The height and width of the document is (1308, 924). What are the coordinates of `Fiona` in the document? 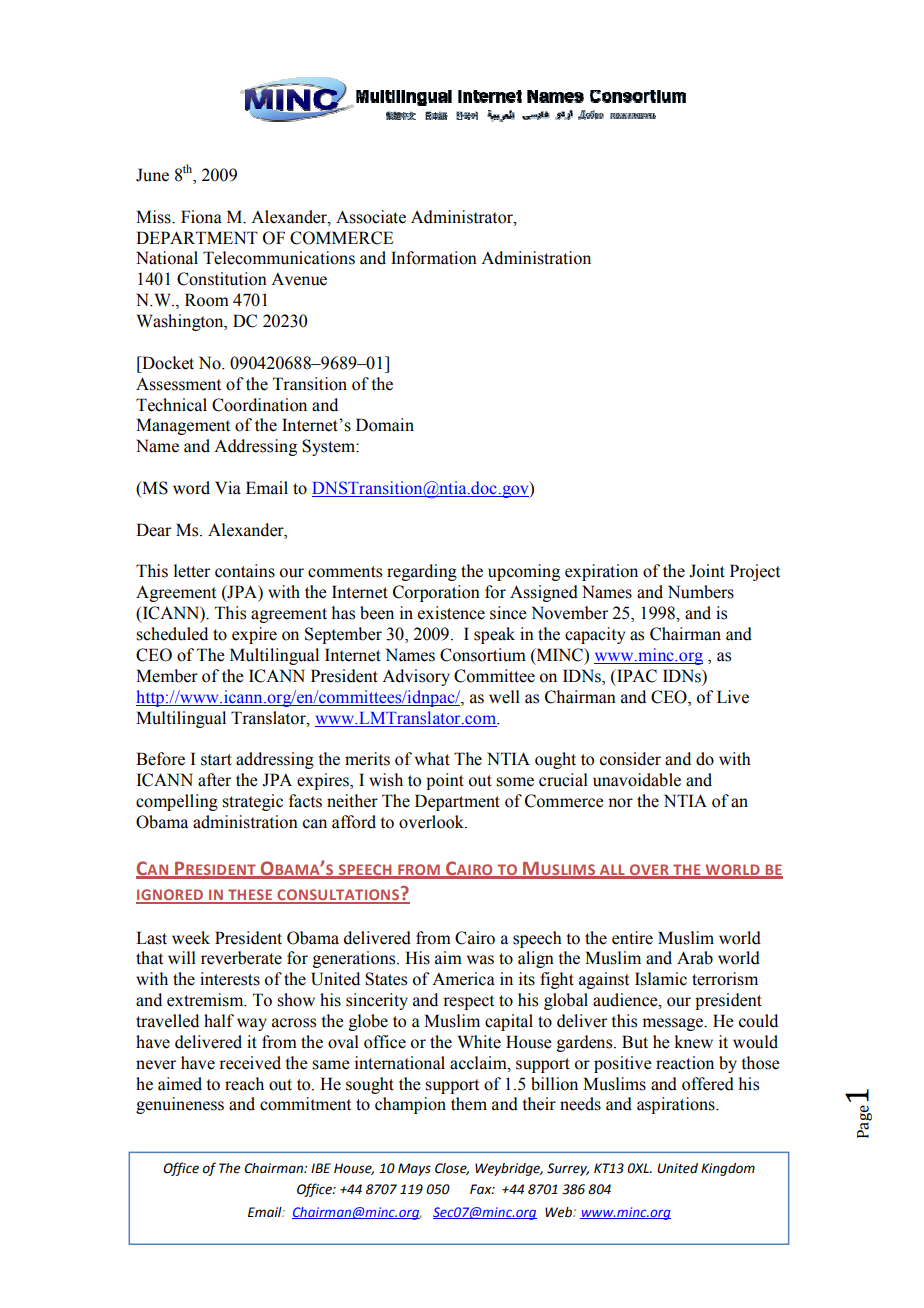 It's located at (201, 217).
